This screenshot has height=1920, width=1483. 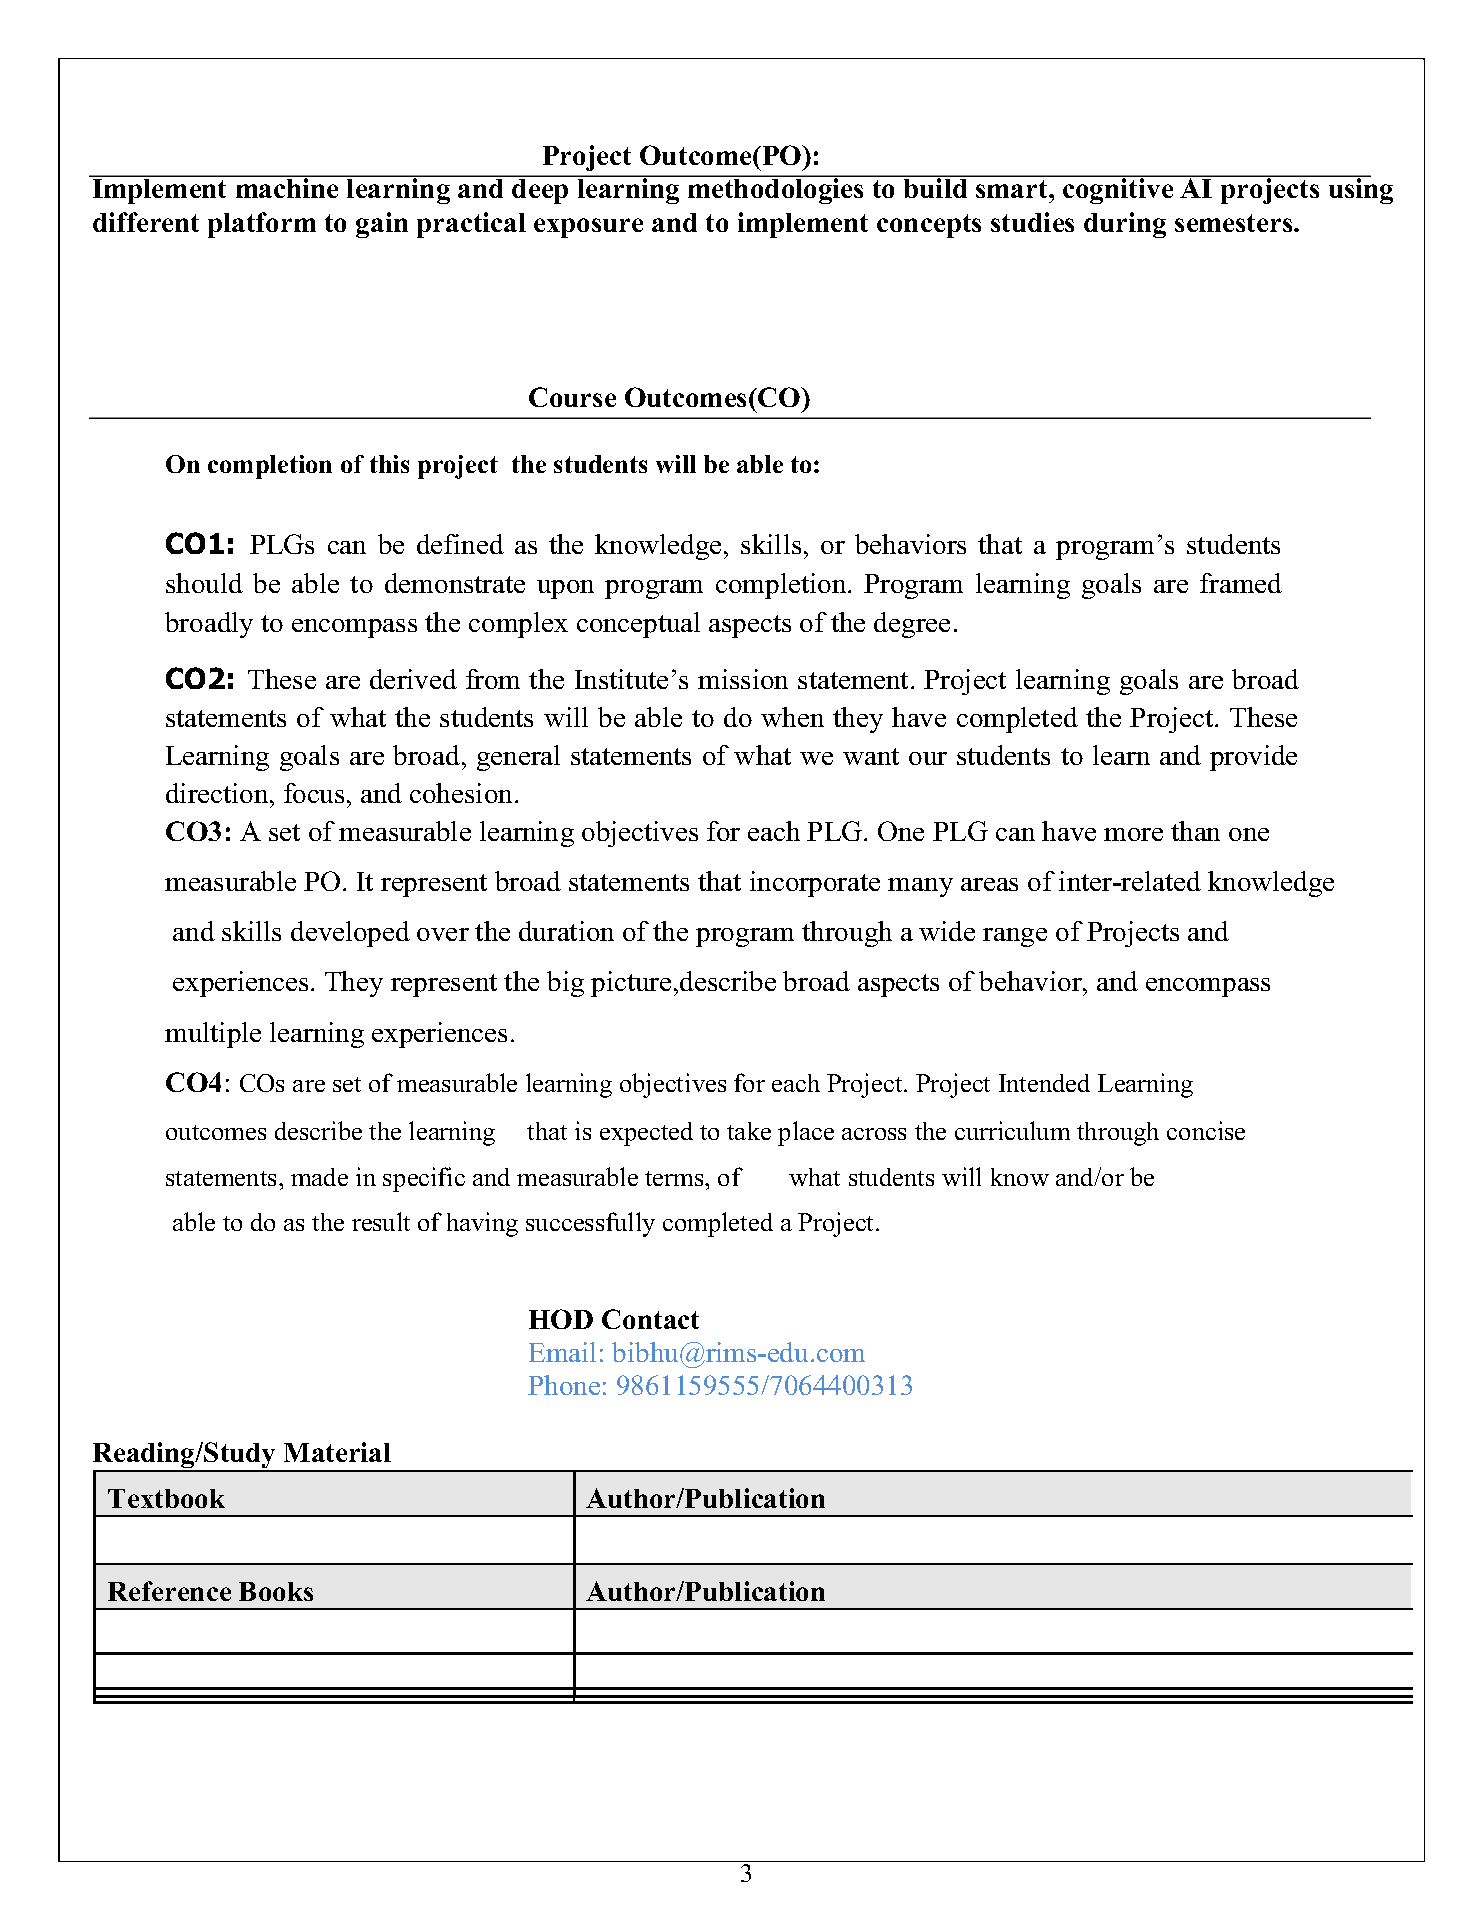 I want to click on exposure, so click(x=588, y=228).
